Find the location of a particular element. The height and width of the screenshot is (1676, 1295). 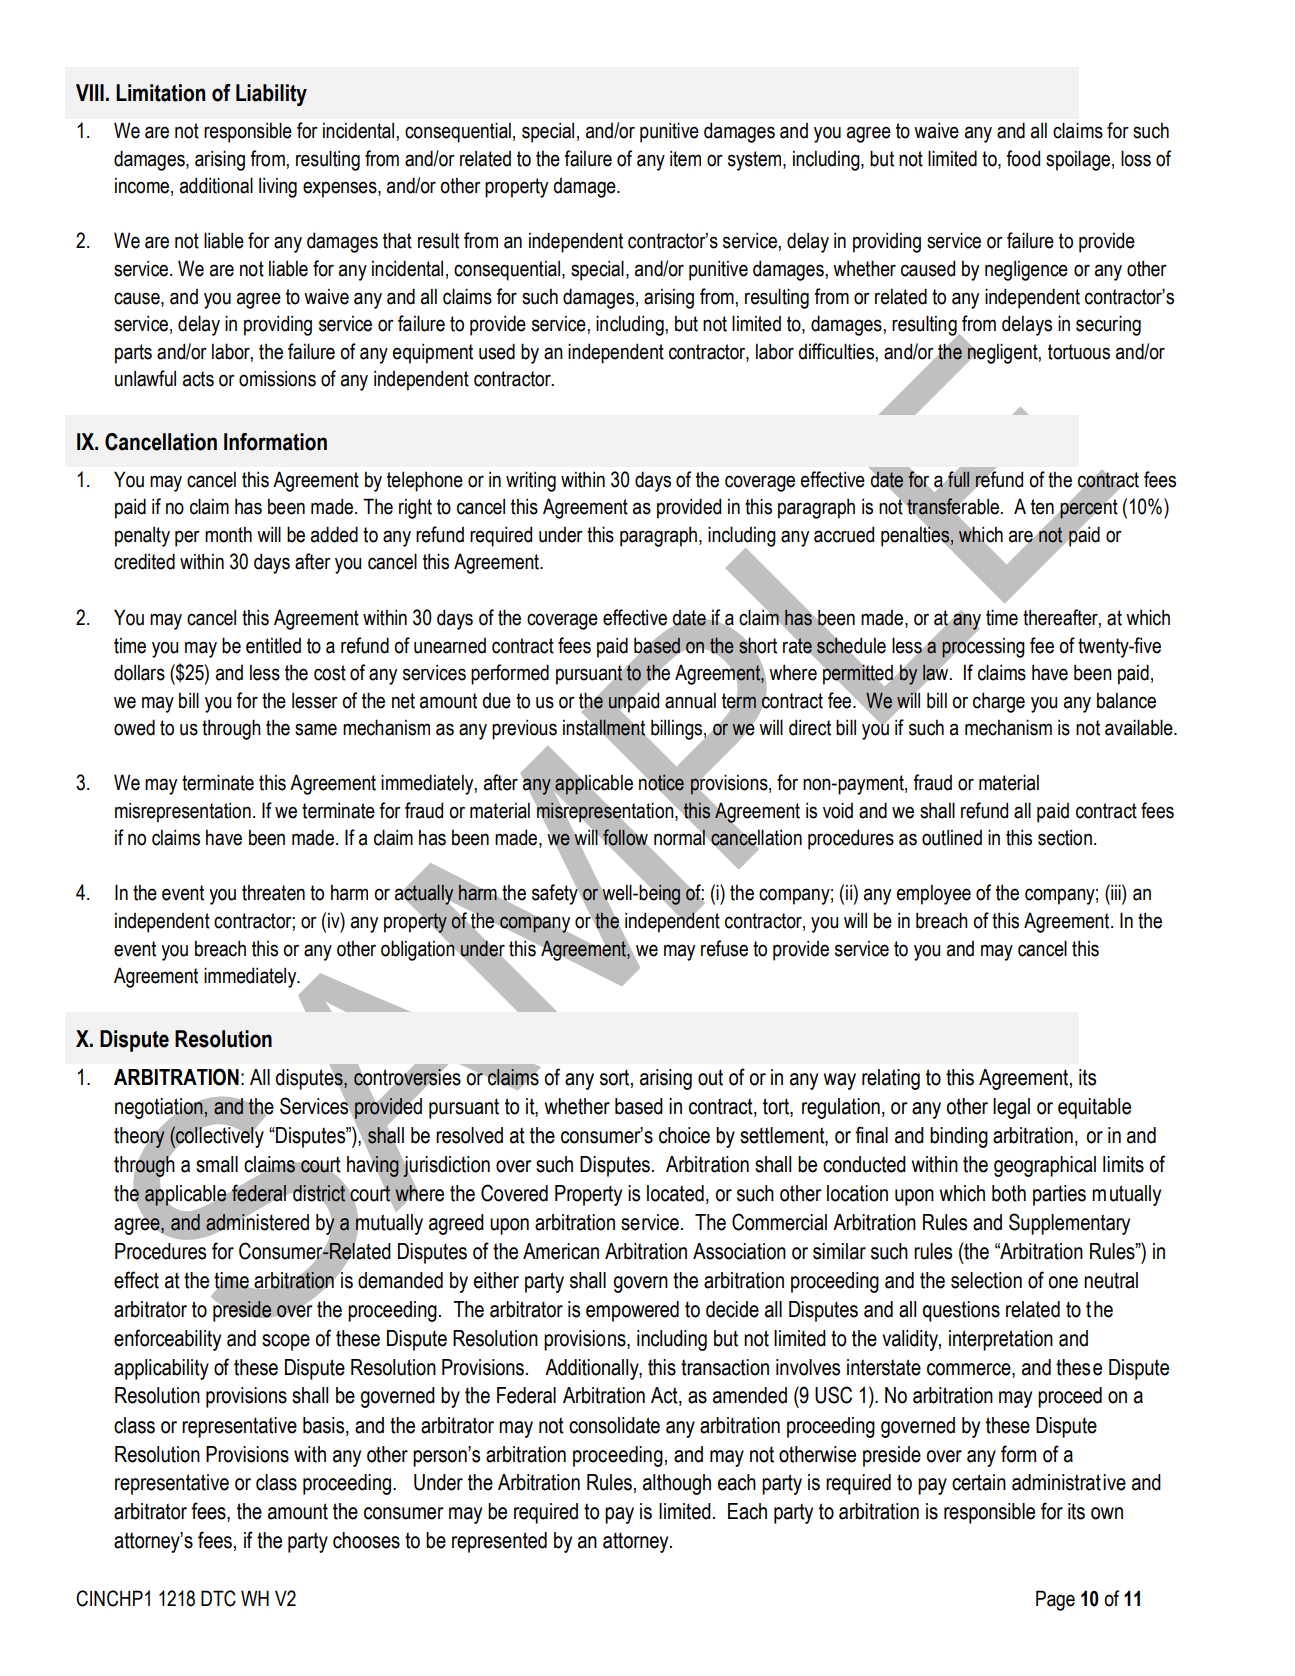

accrued is located at coordinates (844, 534).
